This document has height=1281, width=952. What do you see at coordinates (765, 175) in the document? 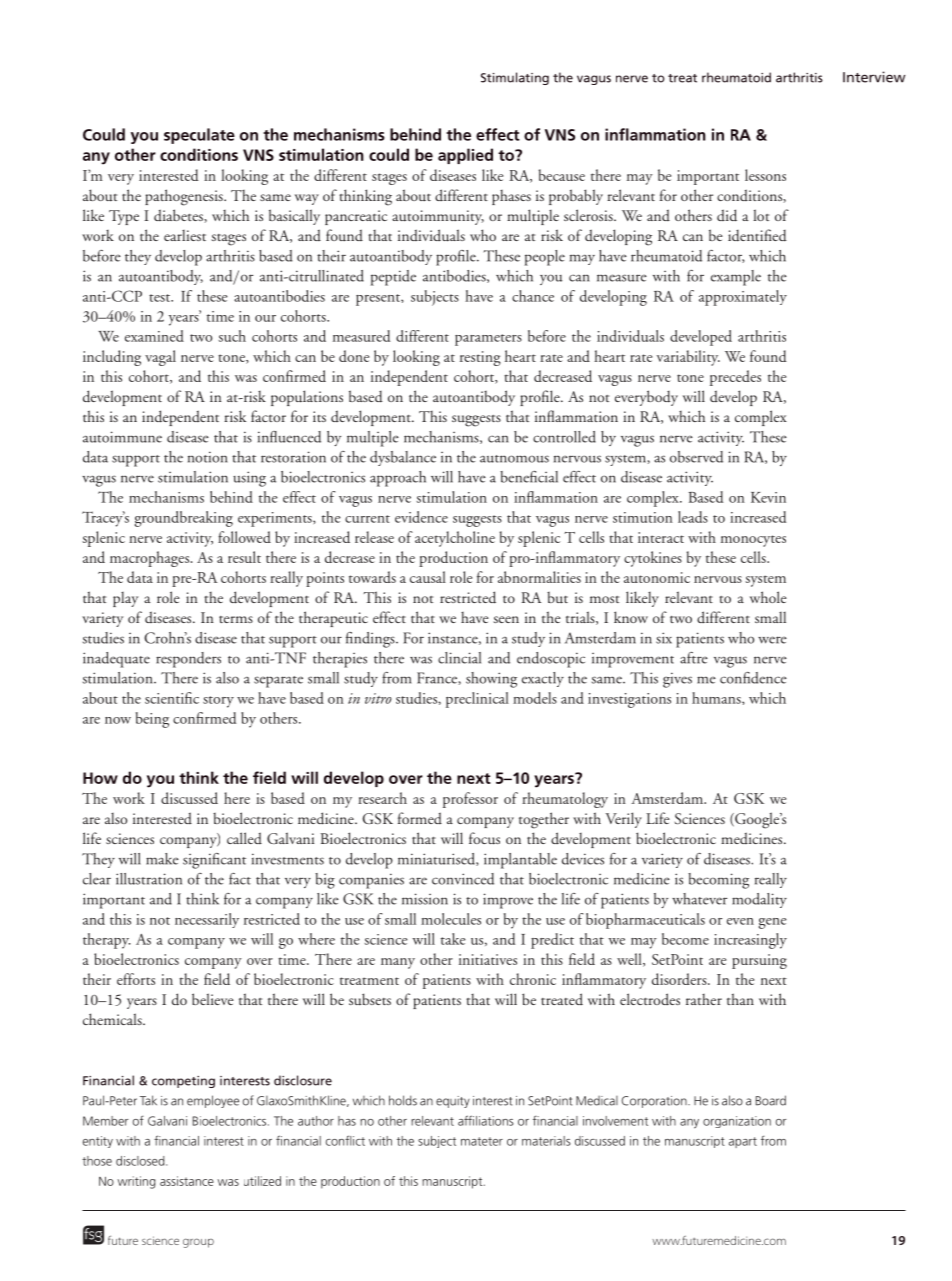
I see `lessons` at bounding box center [765, 175].
